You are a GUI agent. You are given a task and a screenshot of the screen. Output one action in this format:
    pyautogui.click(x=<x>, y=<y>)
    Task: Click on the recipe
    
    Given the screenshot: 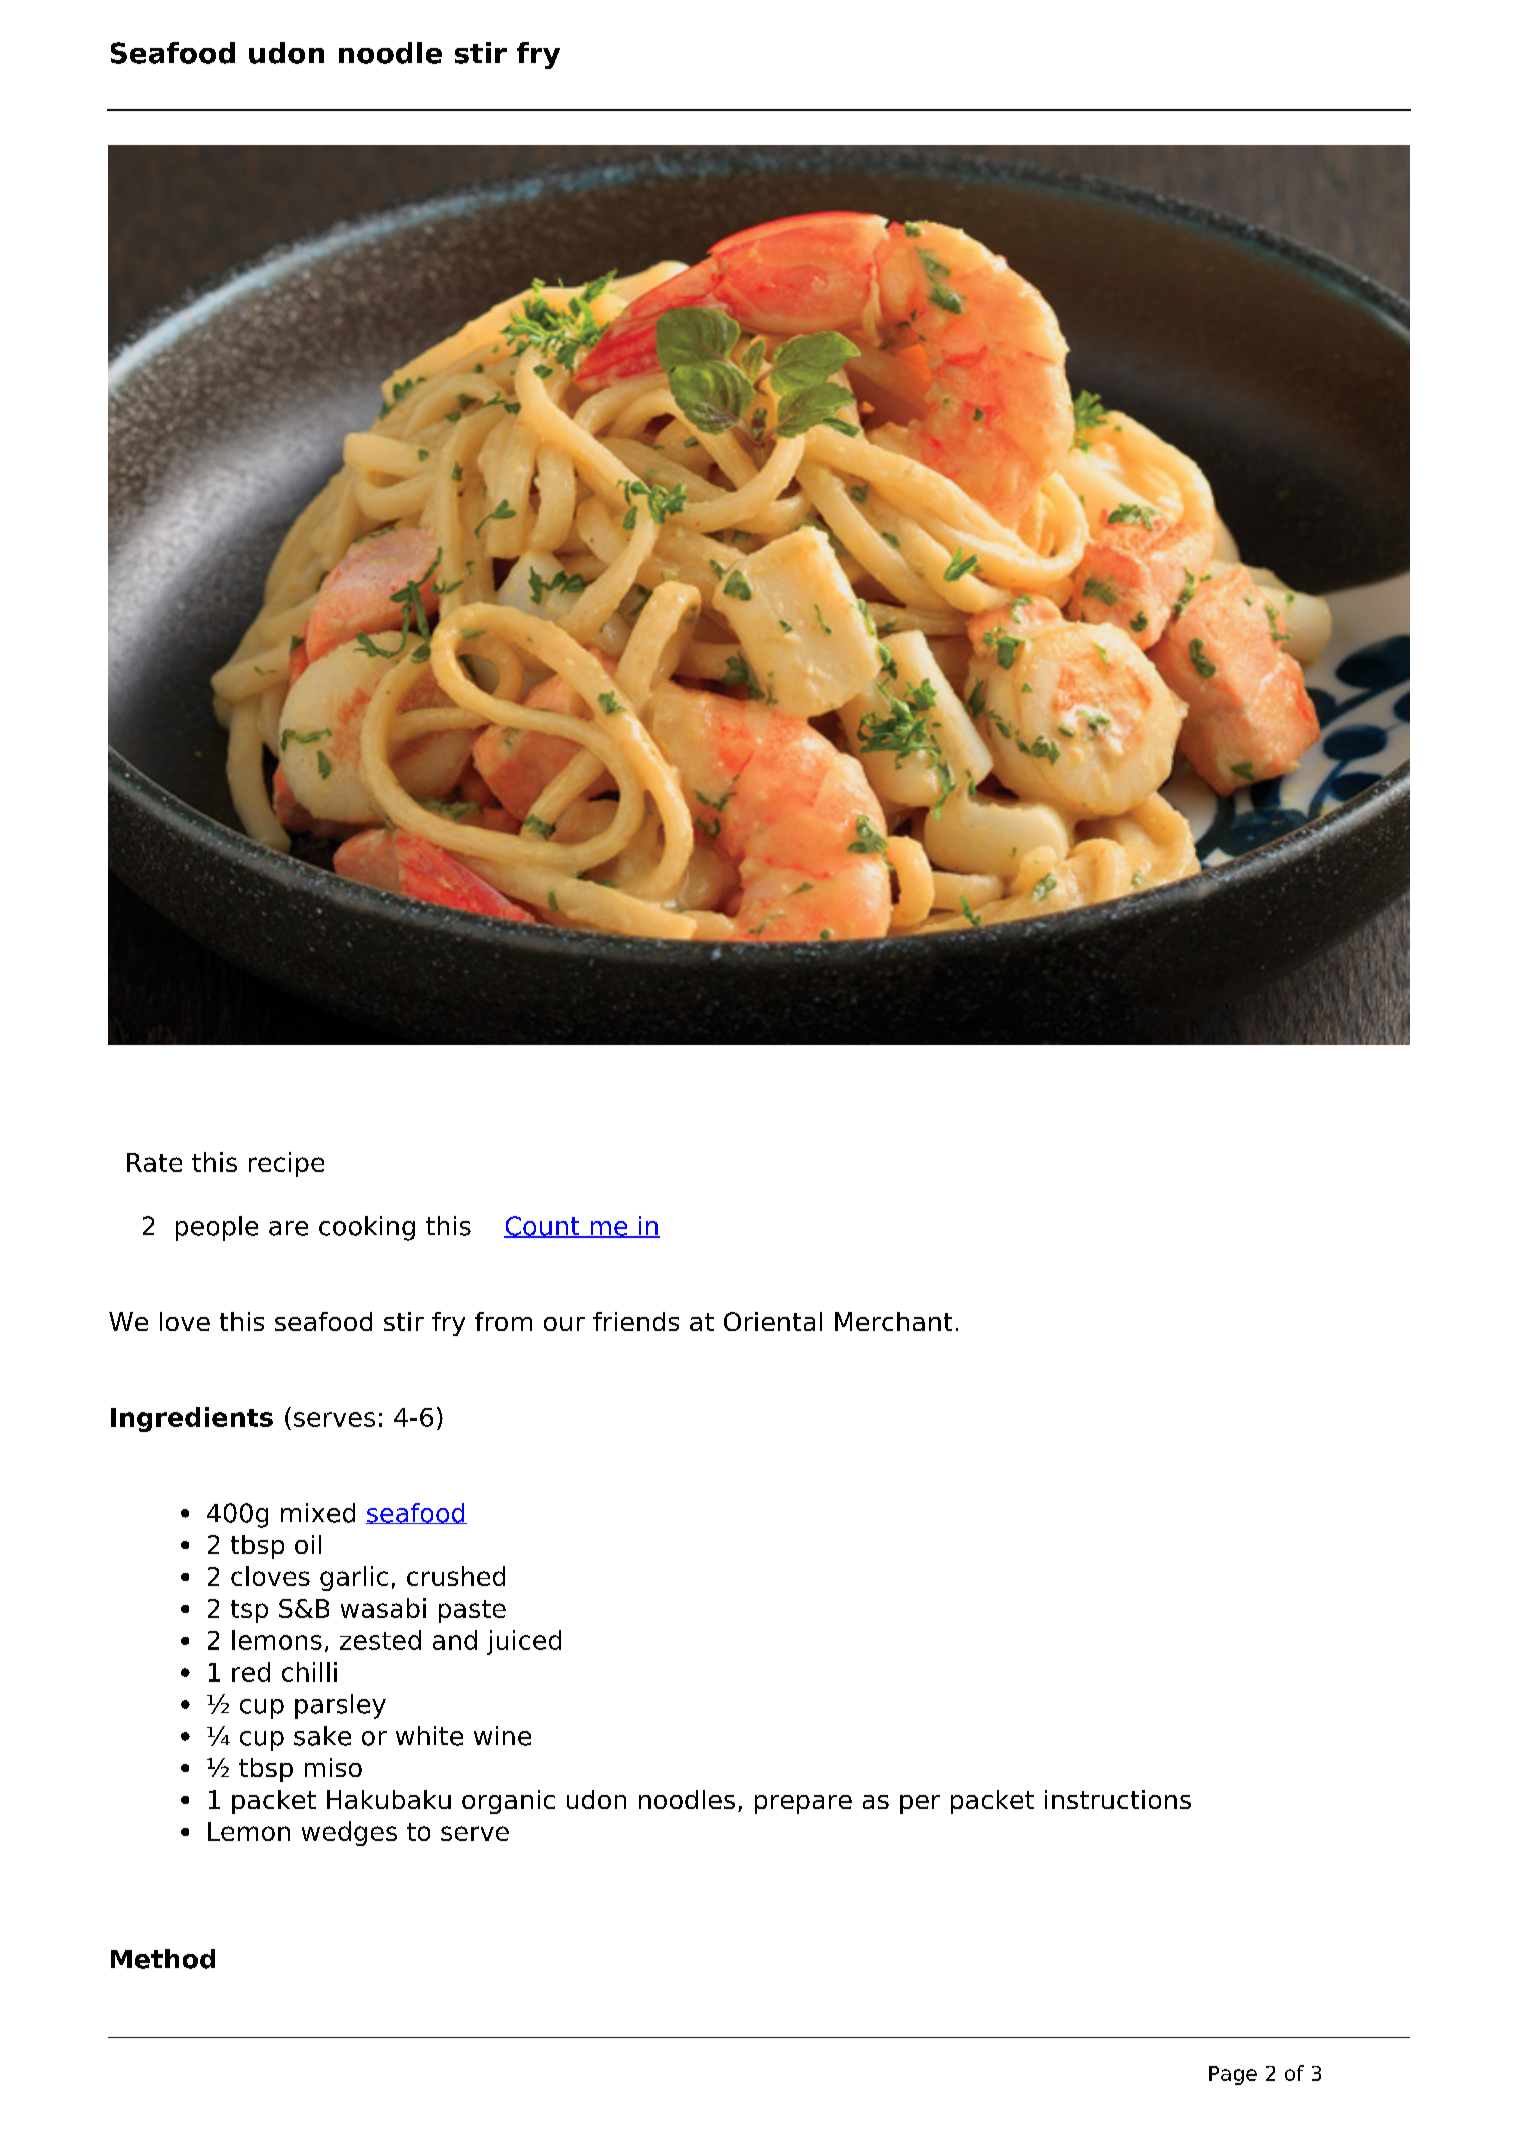 What is the action you would take?
    pyautogui.click(x=286, y=1164)
